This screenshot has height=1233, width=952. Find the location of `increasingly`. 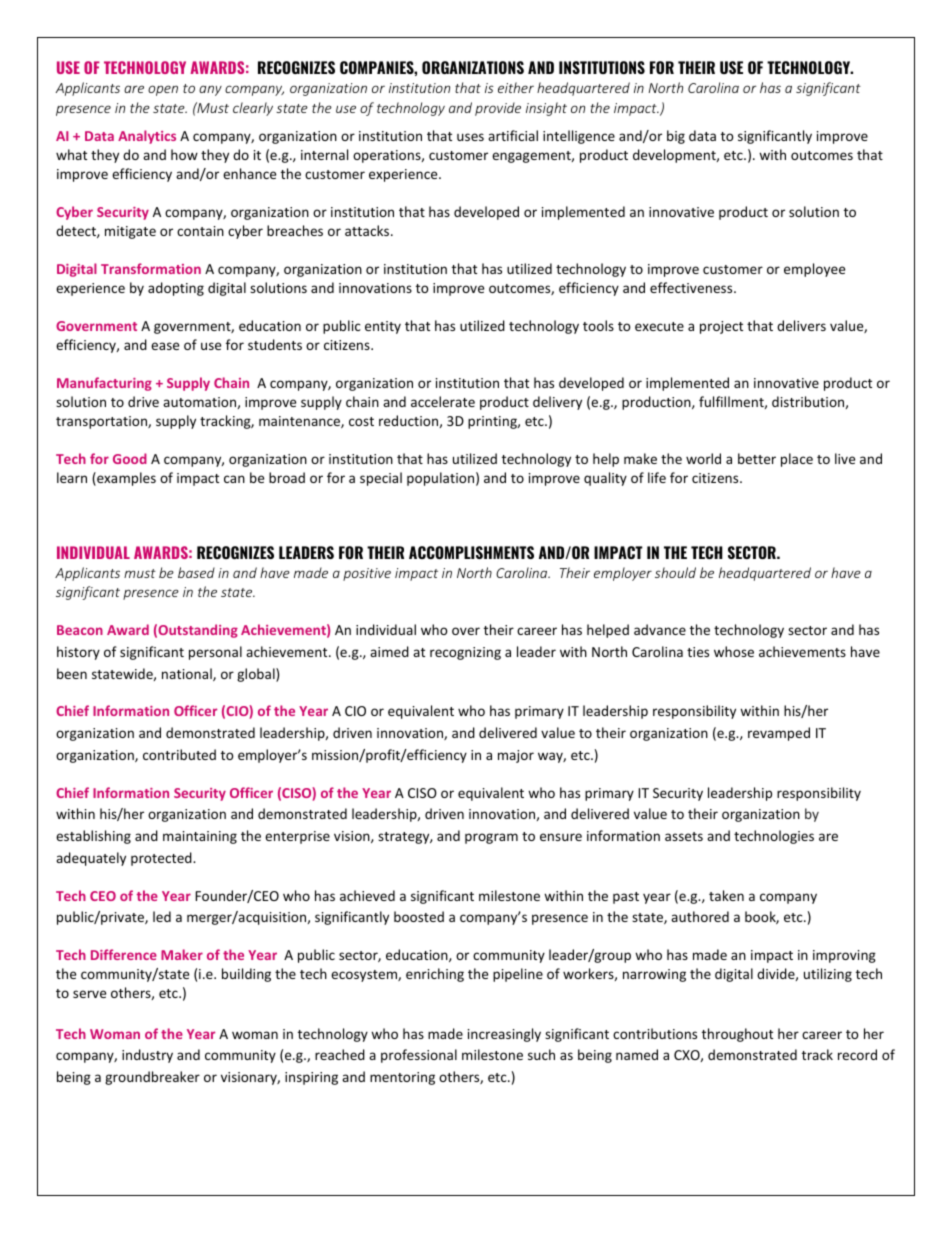

increasingly is located at coordinates (504, 1035).
